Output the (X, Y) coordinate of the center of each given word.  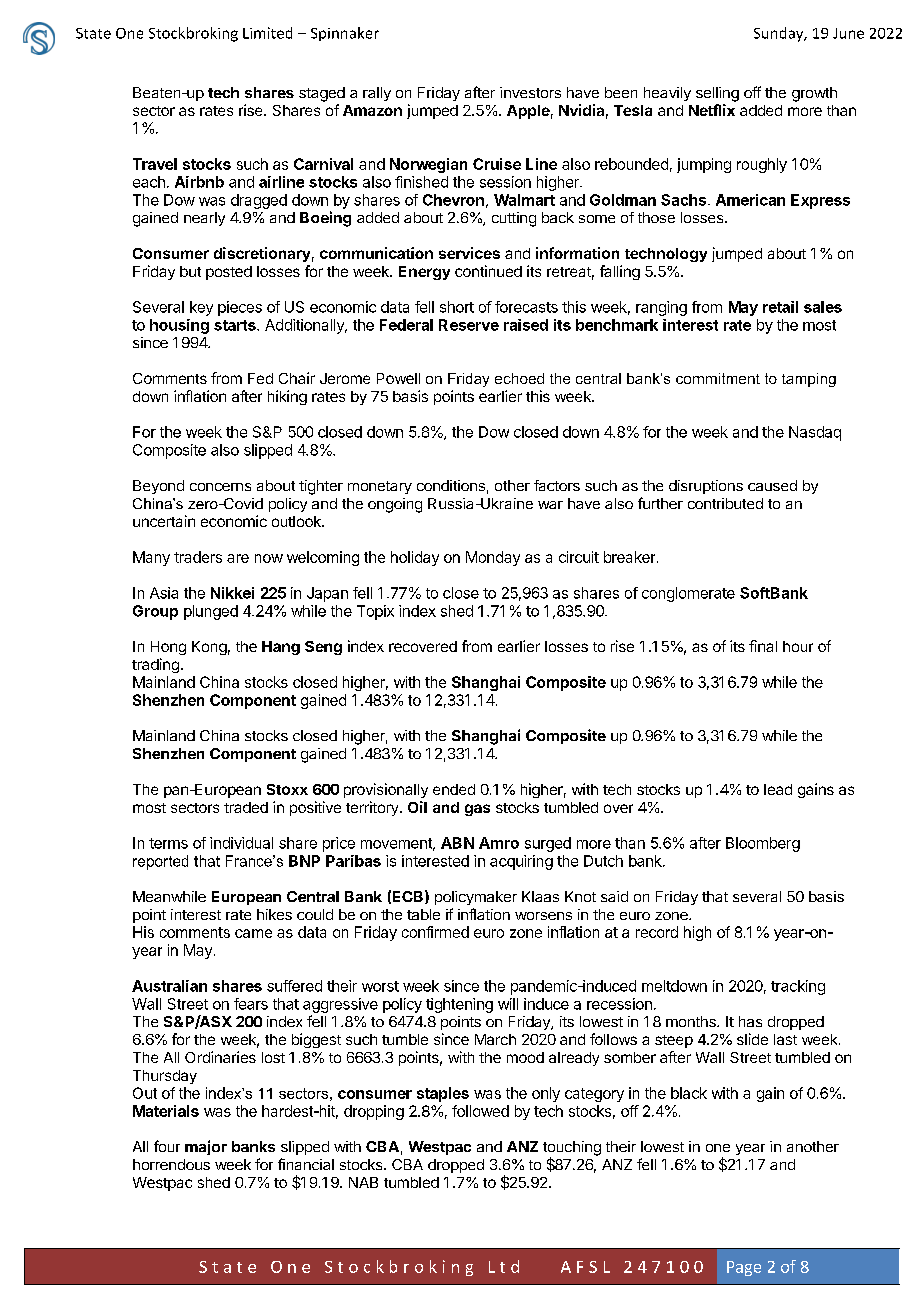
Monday (493, 558)
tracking (798, 987)
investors (530, 92)
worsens (543, 916)
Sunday (780, 34)
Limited (267, 33)
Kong (209, 648)
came (253, 933)
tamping (809, 380)
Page (744, 1268)
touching (572, 1149)
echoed (519, 378)
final (763, 646)
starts (236, 325)
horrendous (171, 1164)
